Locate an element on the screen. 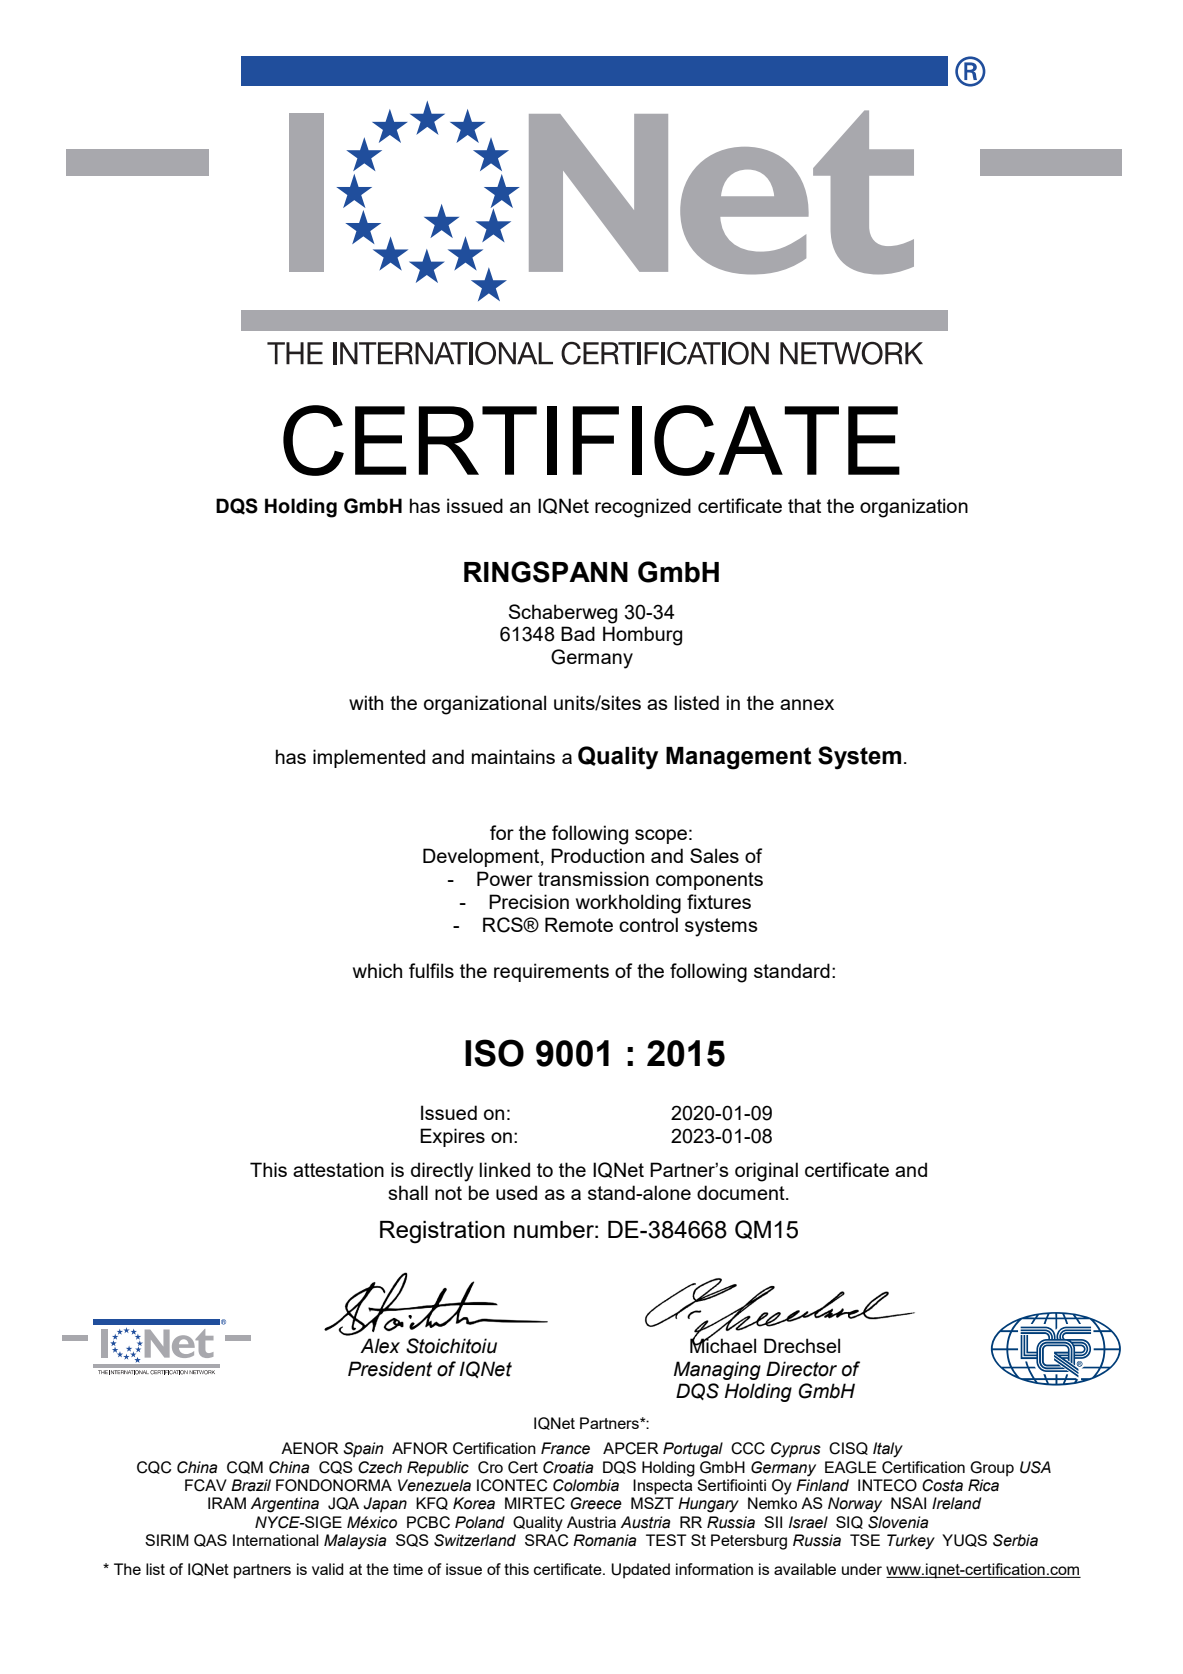  Romania is located at coordinates (604, 1540).
